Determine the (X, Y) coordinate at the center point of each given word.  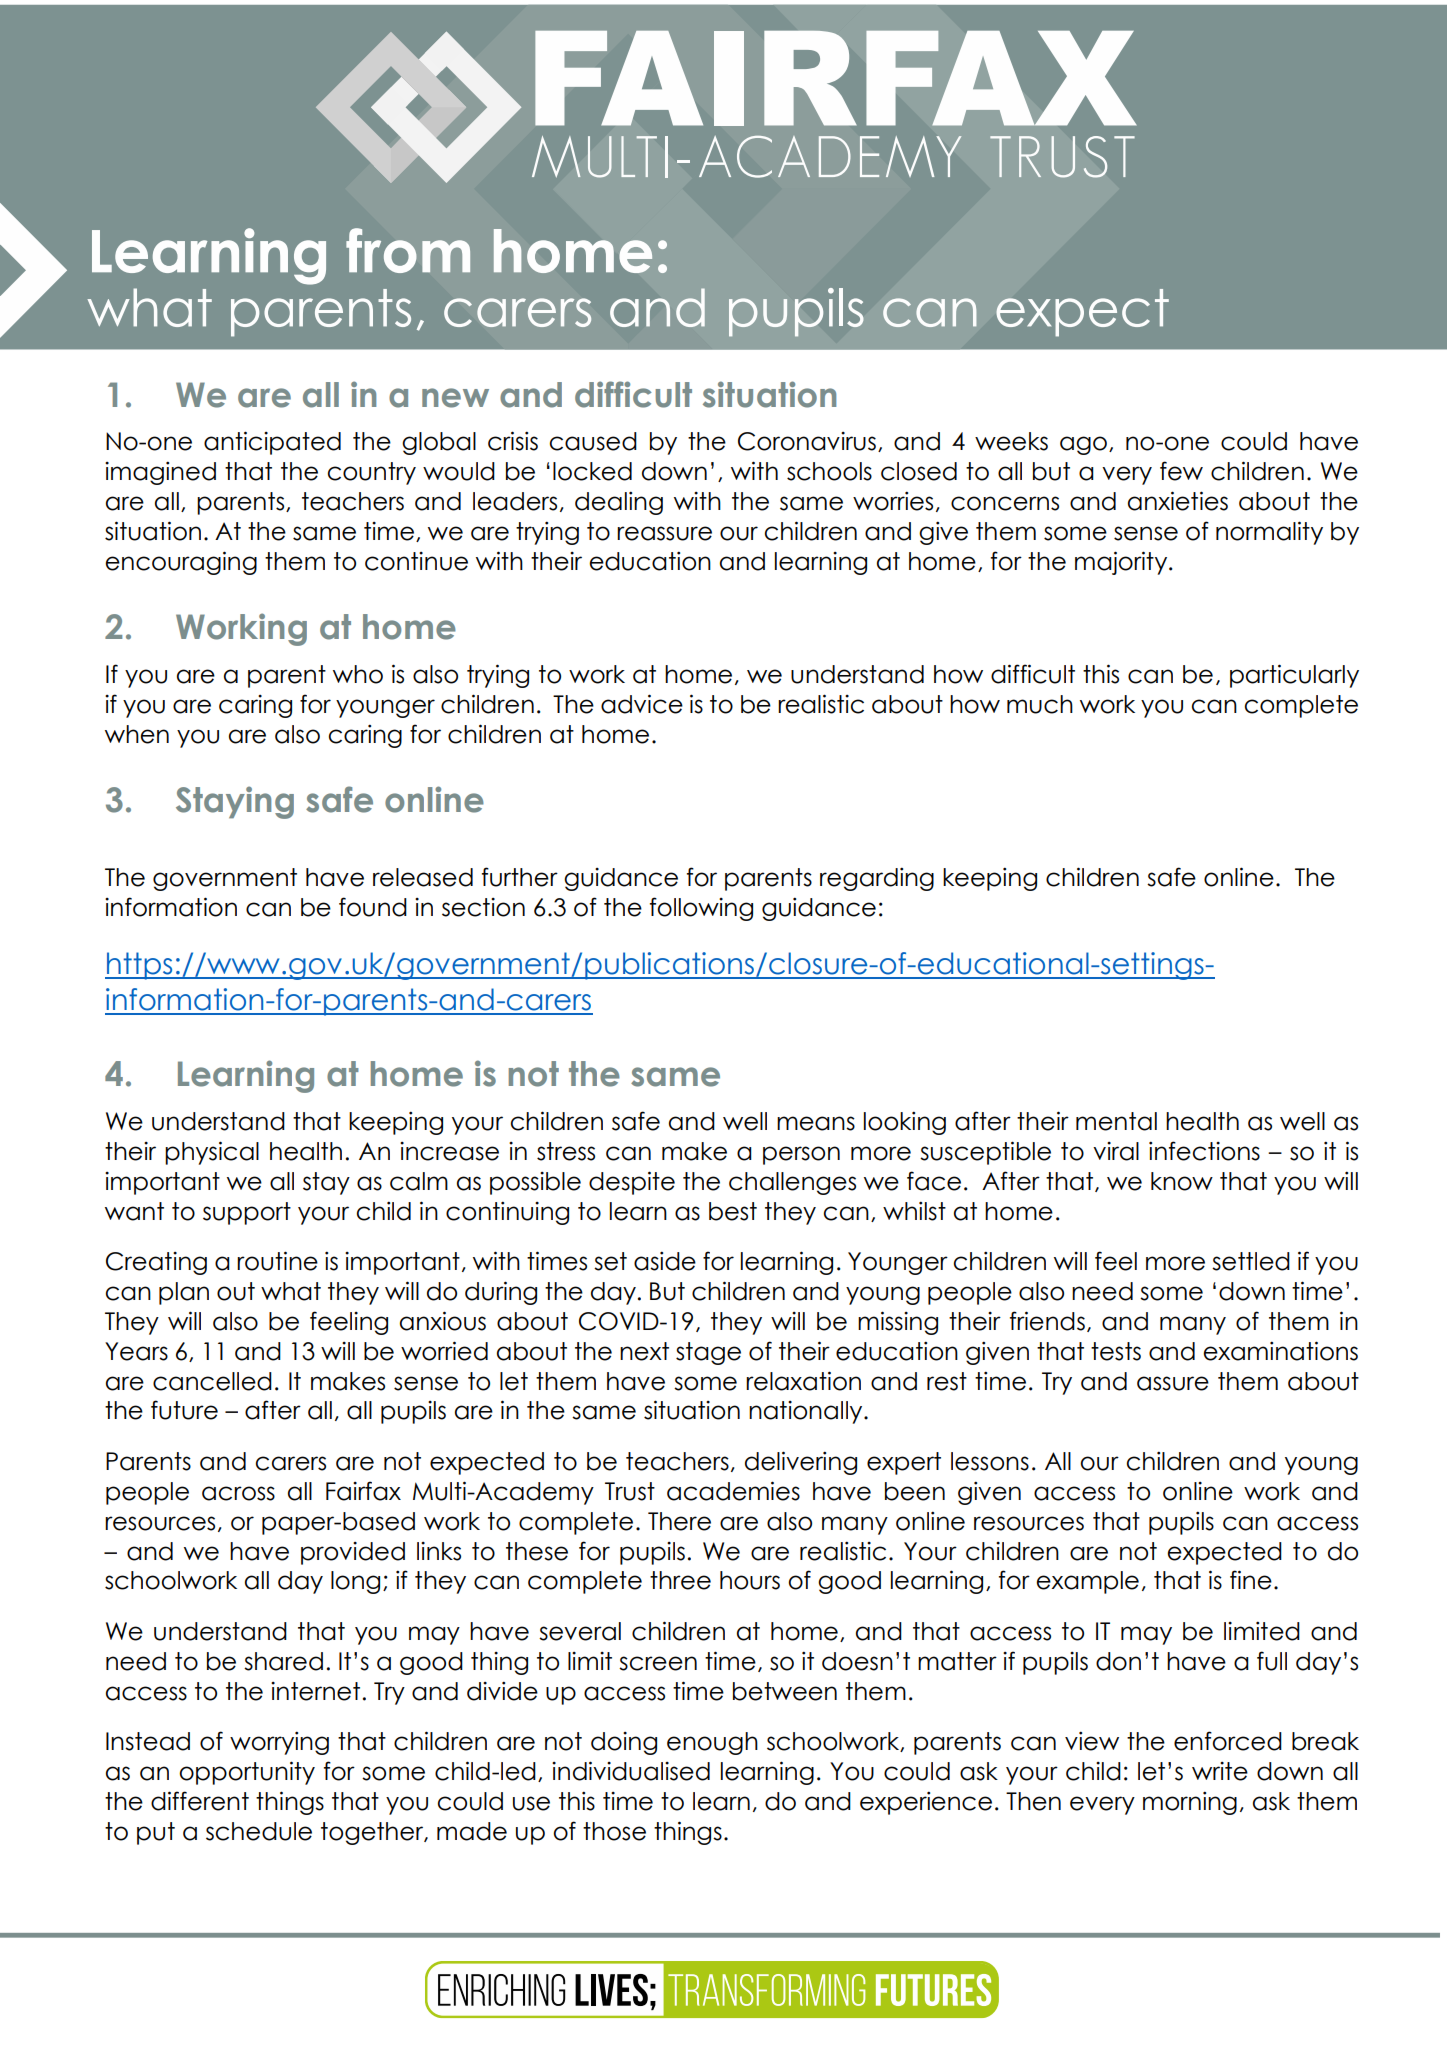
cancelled (212, 1381)
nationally (807, 1412)
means (816, 1123)
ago (1083, 445)
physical (212, 1153)
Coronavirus (807, 441)
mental (1116, 1121)
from (408, 250)
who (358, 674)
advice (642, 704)
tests (1116, 1351)
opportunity (247, 1773)
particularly (1294, 676)
